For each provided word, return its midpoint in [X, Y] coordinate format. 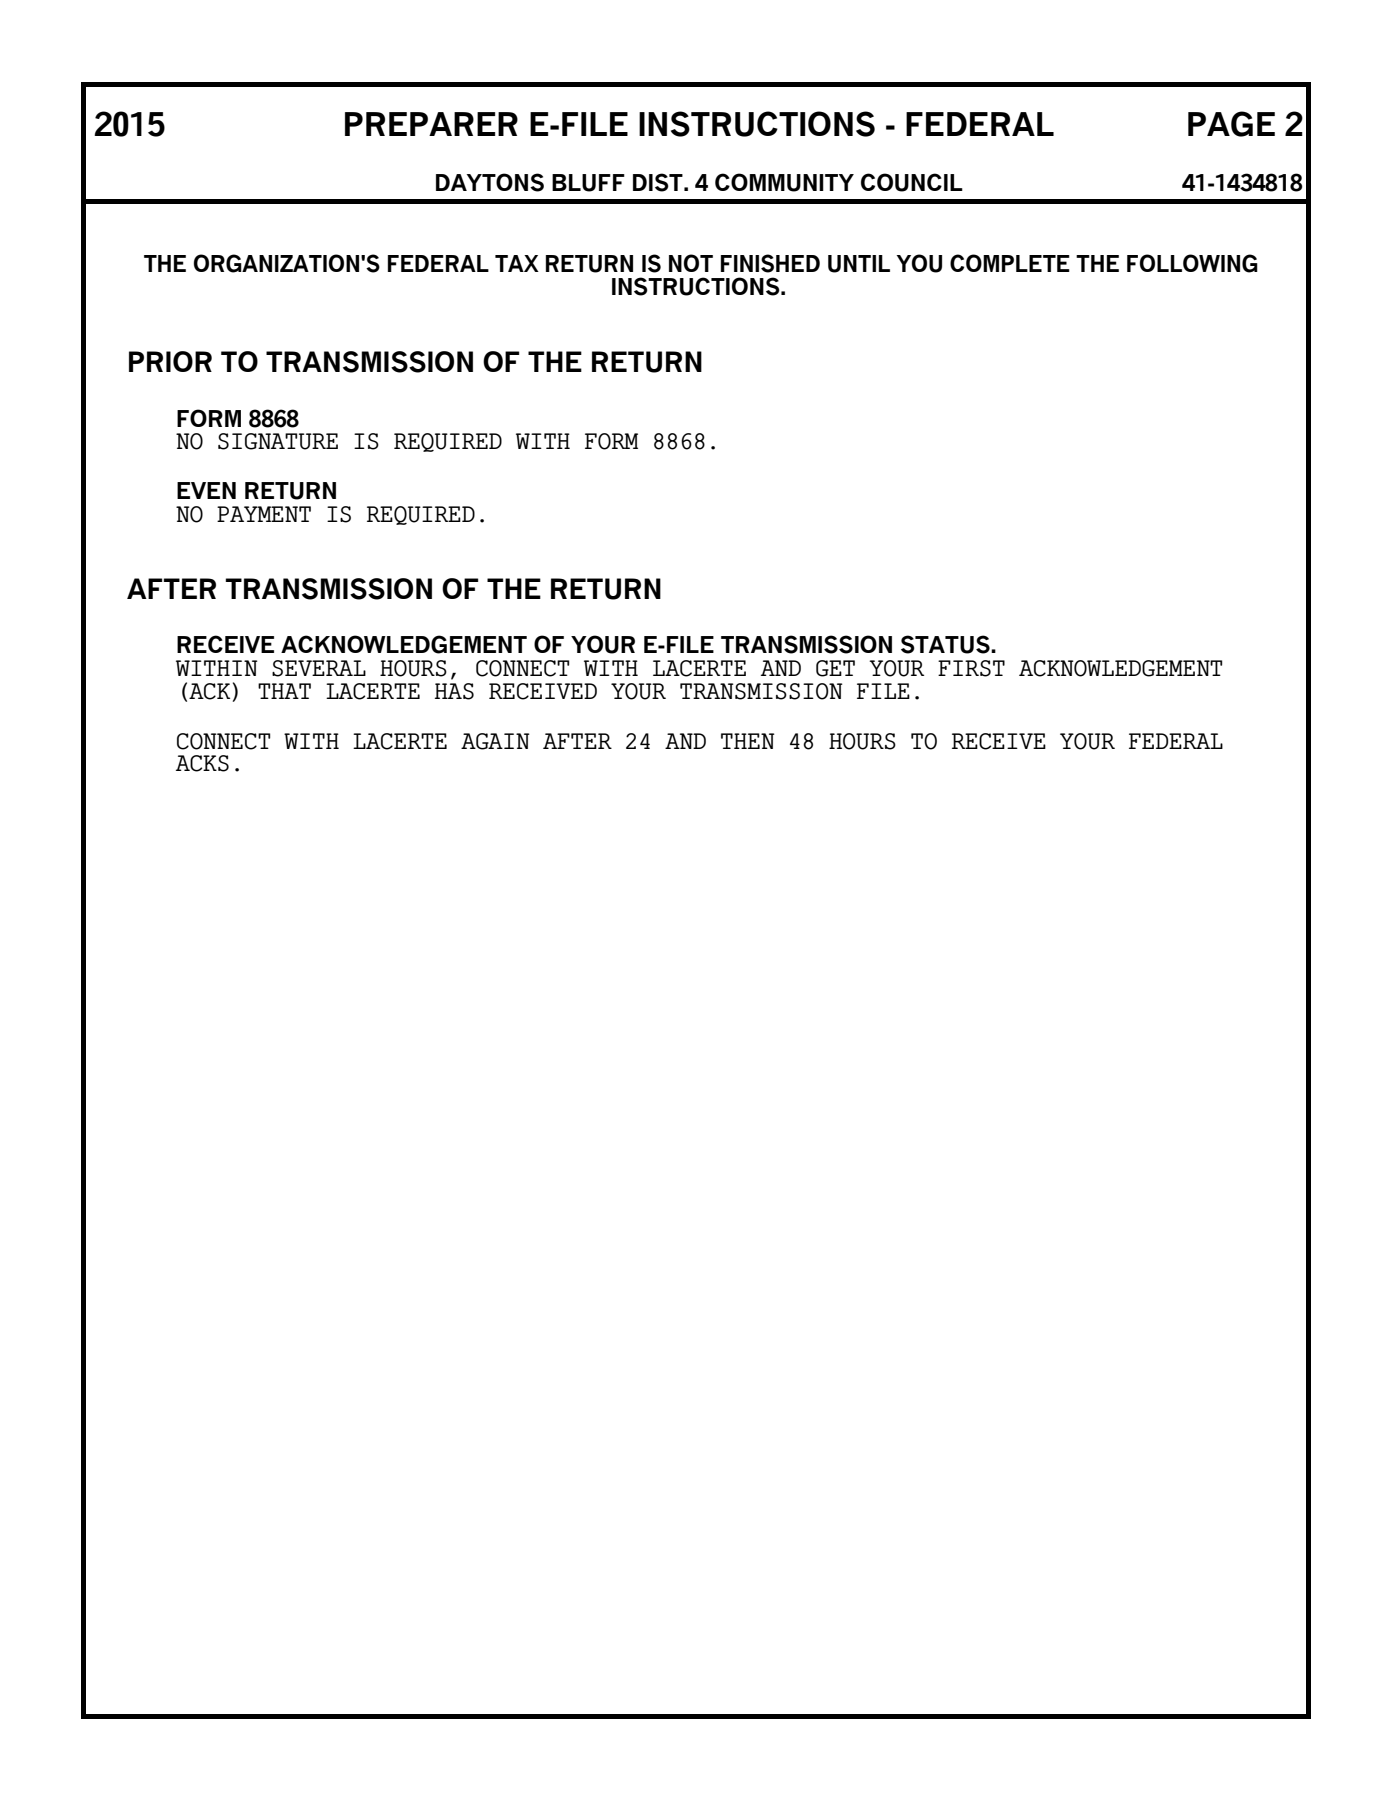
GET [835, 668]
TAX [517, 263]
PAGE [1231, 124]
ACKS [202, 763]
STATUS [946, 644]
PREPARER [431, 124]
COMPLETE [1010, 263]
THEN [748, 741]
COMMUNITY [784, 182]
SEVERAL [319, 668]
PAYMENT [264, 514]
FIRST [971, 668]
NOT [691, 263]
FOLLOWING [1192, 263]
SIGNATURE [278, 441]
